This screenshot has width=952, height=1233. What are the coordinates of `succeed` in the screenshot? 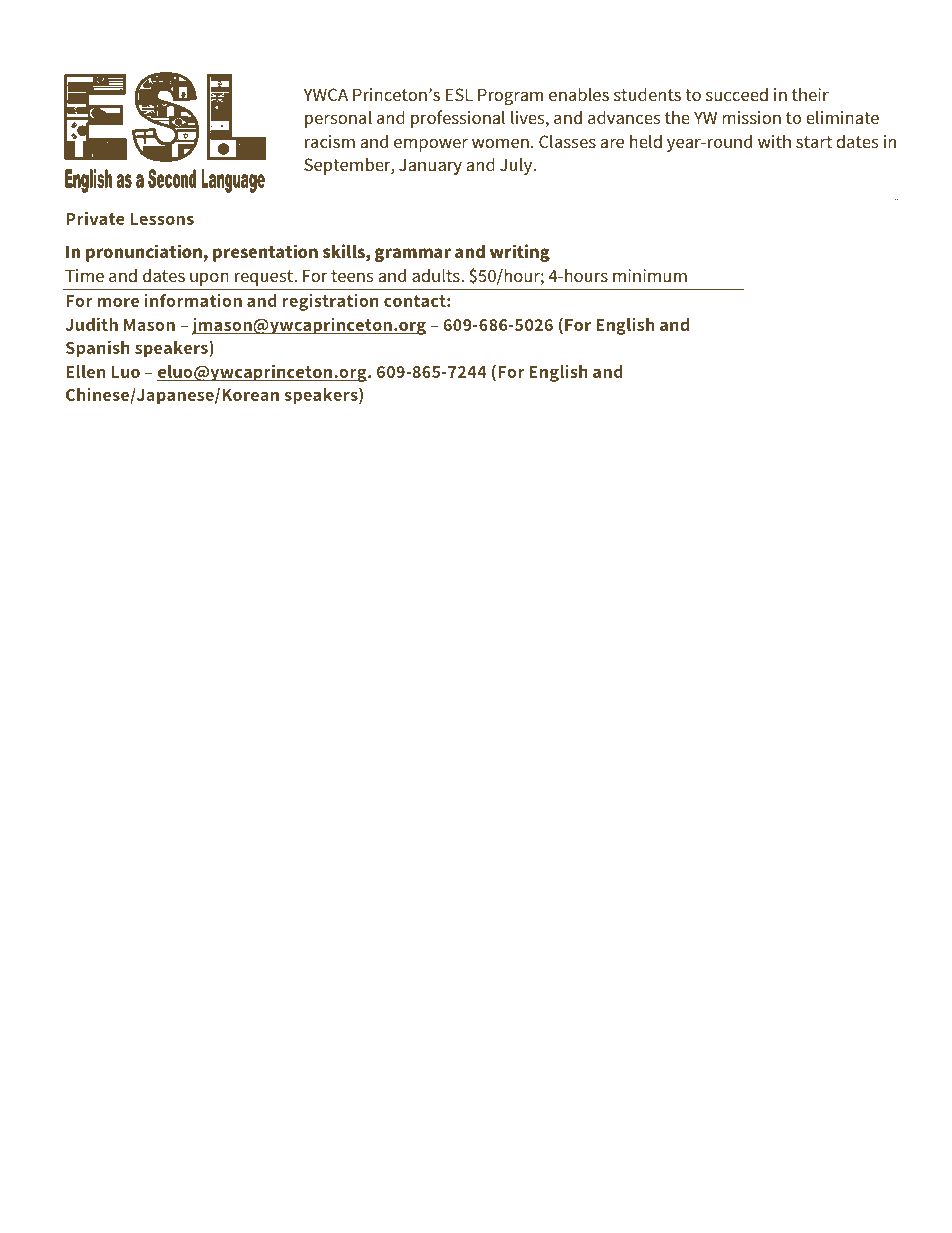 It's located at (737, 94).
